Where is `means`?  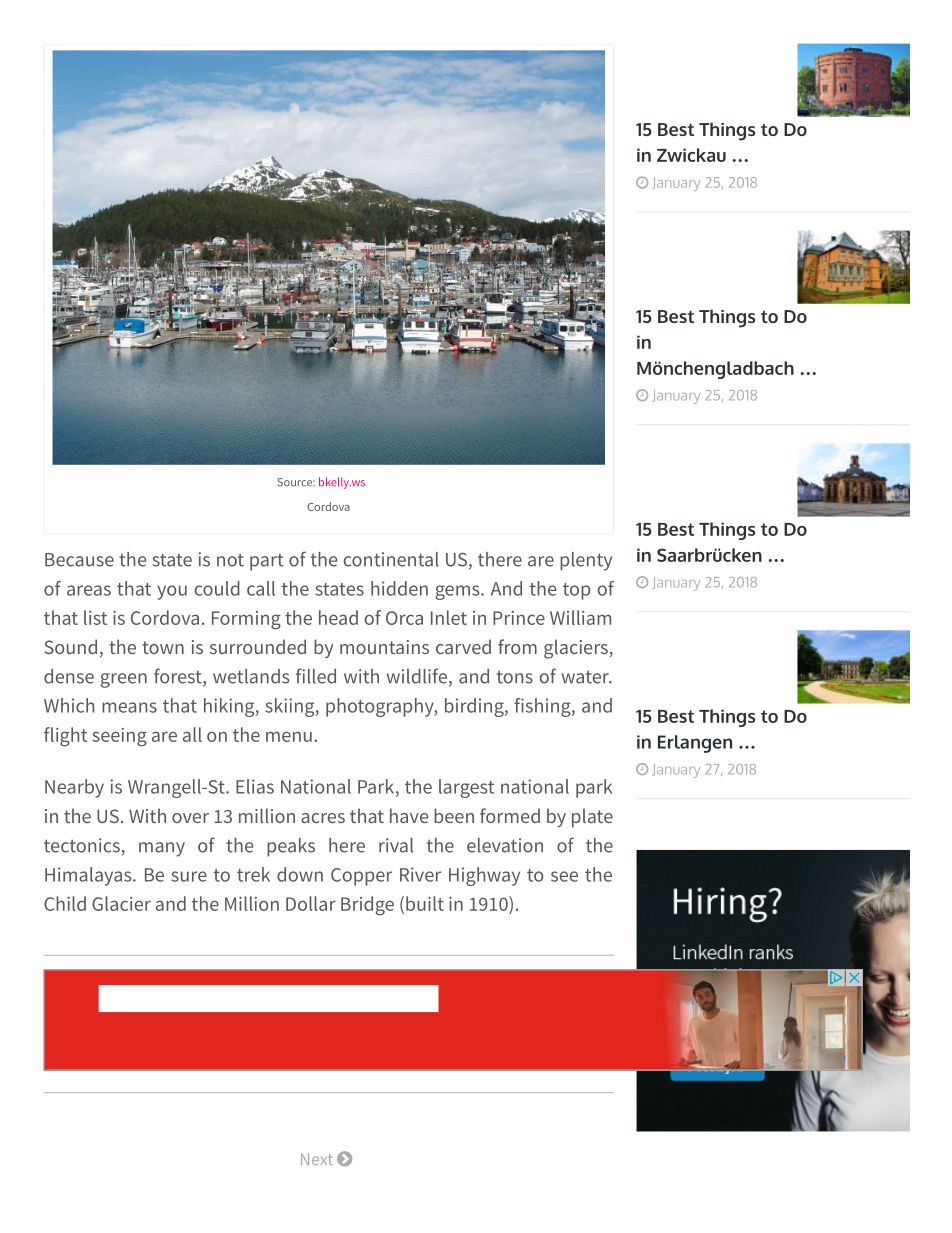 means is located at coordinates (129, 707).
